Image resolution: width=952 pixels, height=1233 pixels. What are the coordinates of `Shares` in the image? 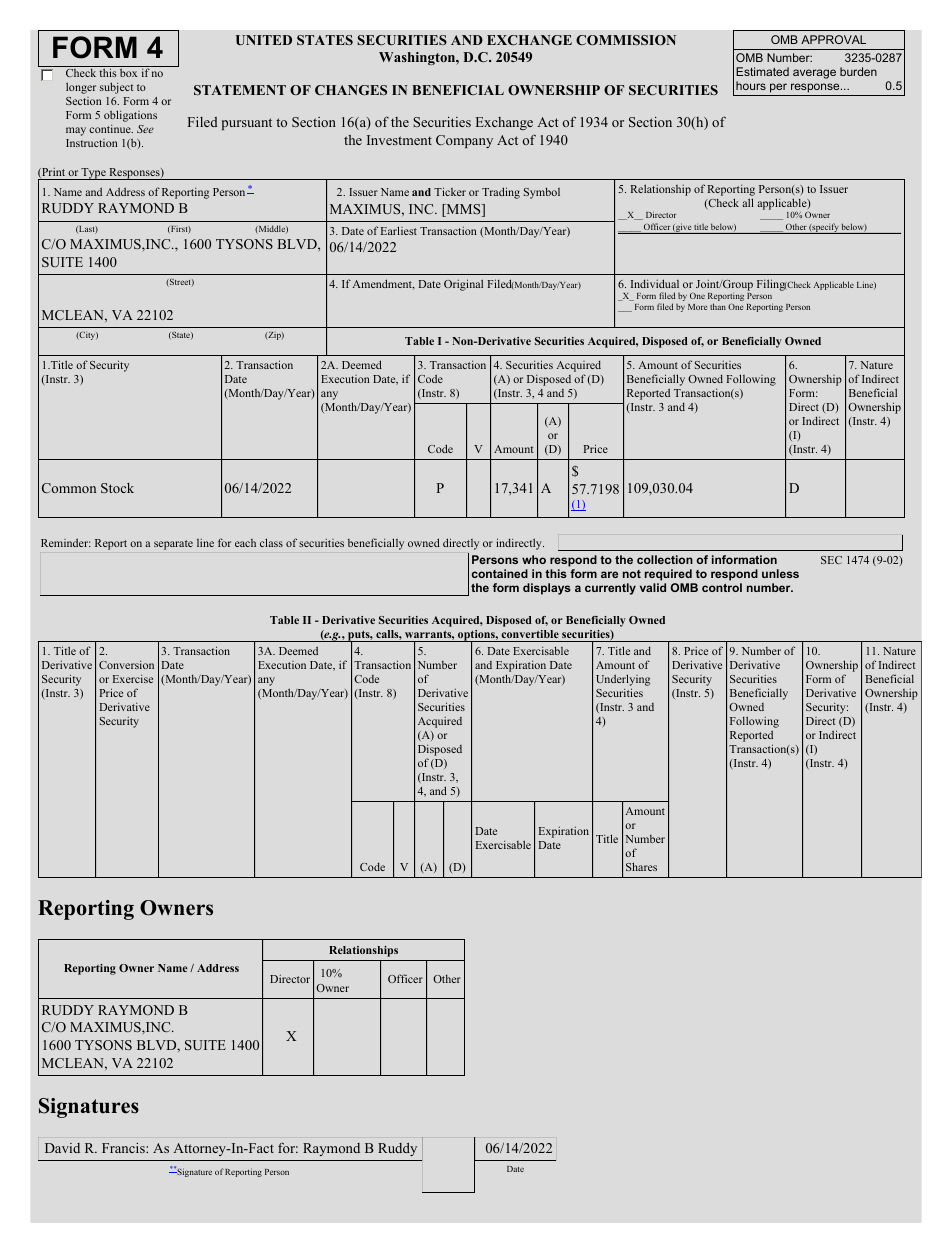 It's located at (641, 866).
